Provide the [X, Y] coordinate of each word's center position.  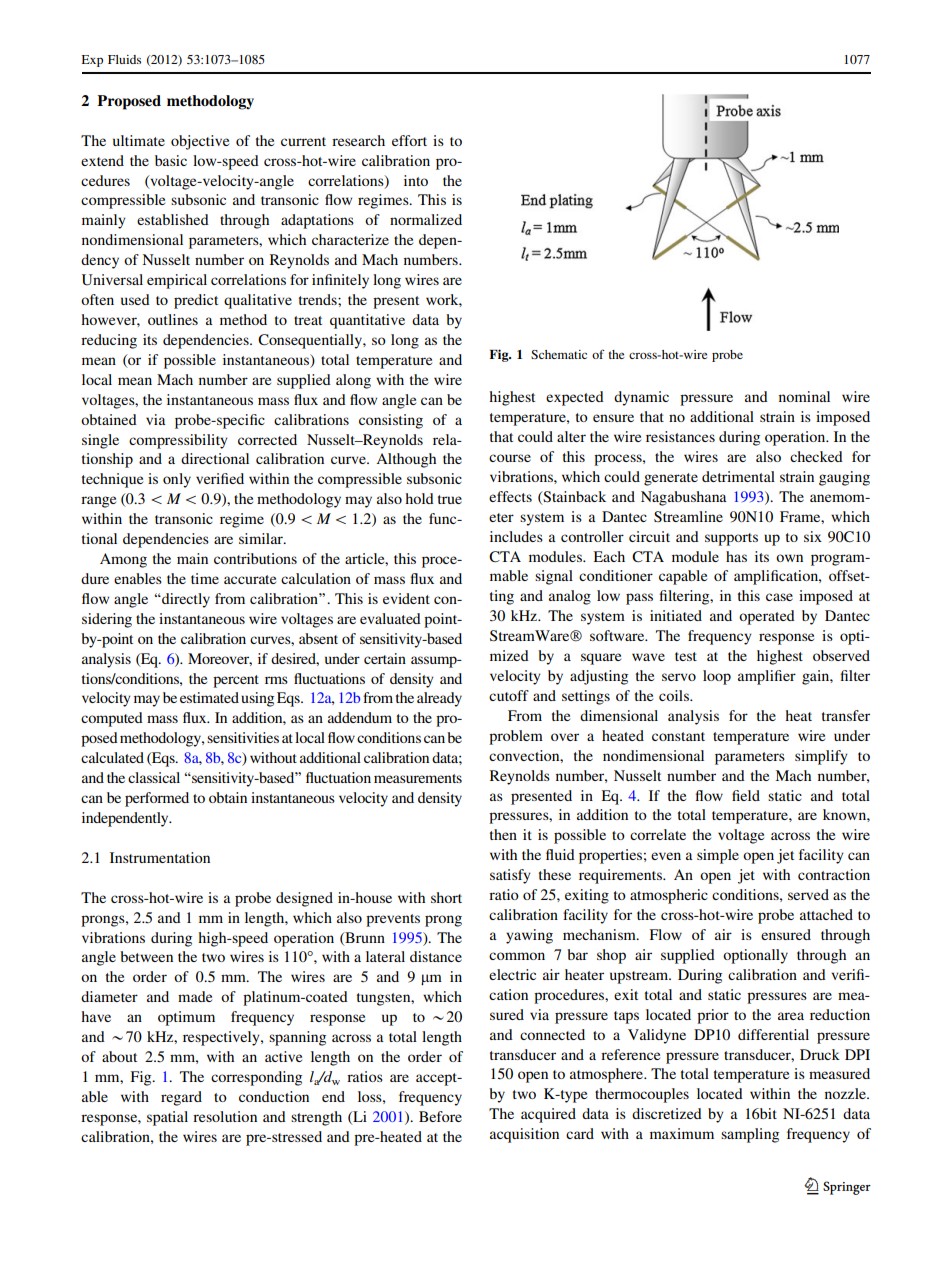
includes [516, 536]
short [446, 897]
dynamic [641, 398]
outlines [173, 319]
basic [171, 160]
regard [181, 1098]
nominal [804, 396]
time [205, 578]
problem [516, 737]
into [416, 180]
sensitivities [243, 737]
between [146, 956]
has [736, 556]
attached [826, 914]
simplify [821, 757]
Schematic [559, 354]
